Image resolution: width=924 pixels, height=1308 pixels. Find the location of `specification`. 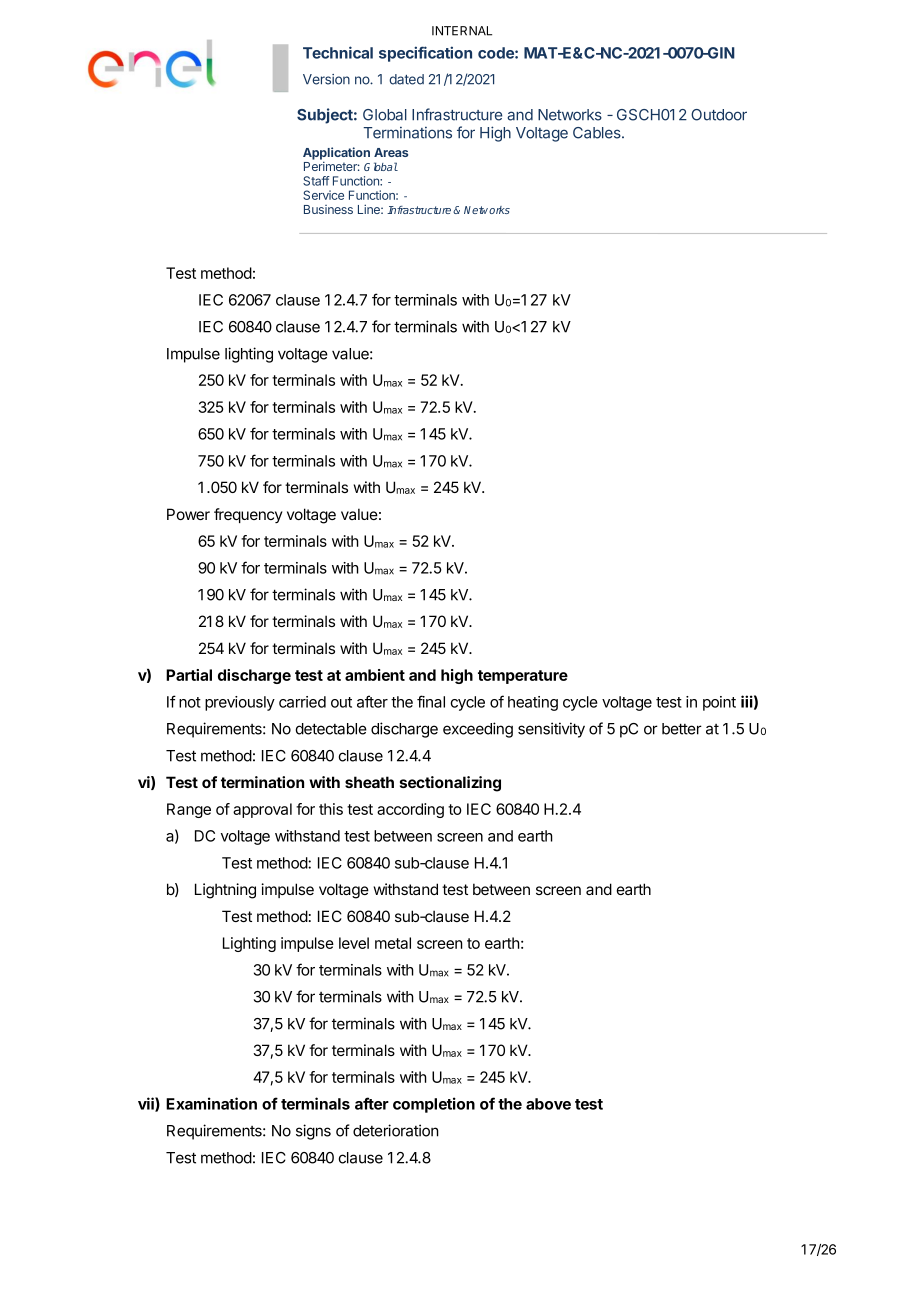

specification is located at coordinates (425, 54).
